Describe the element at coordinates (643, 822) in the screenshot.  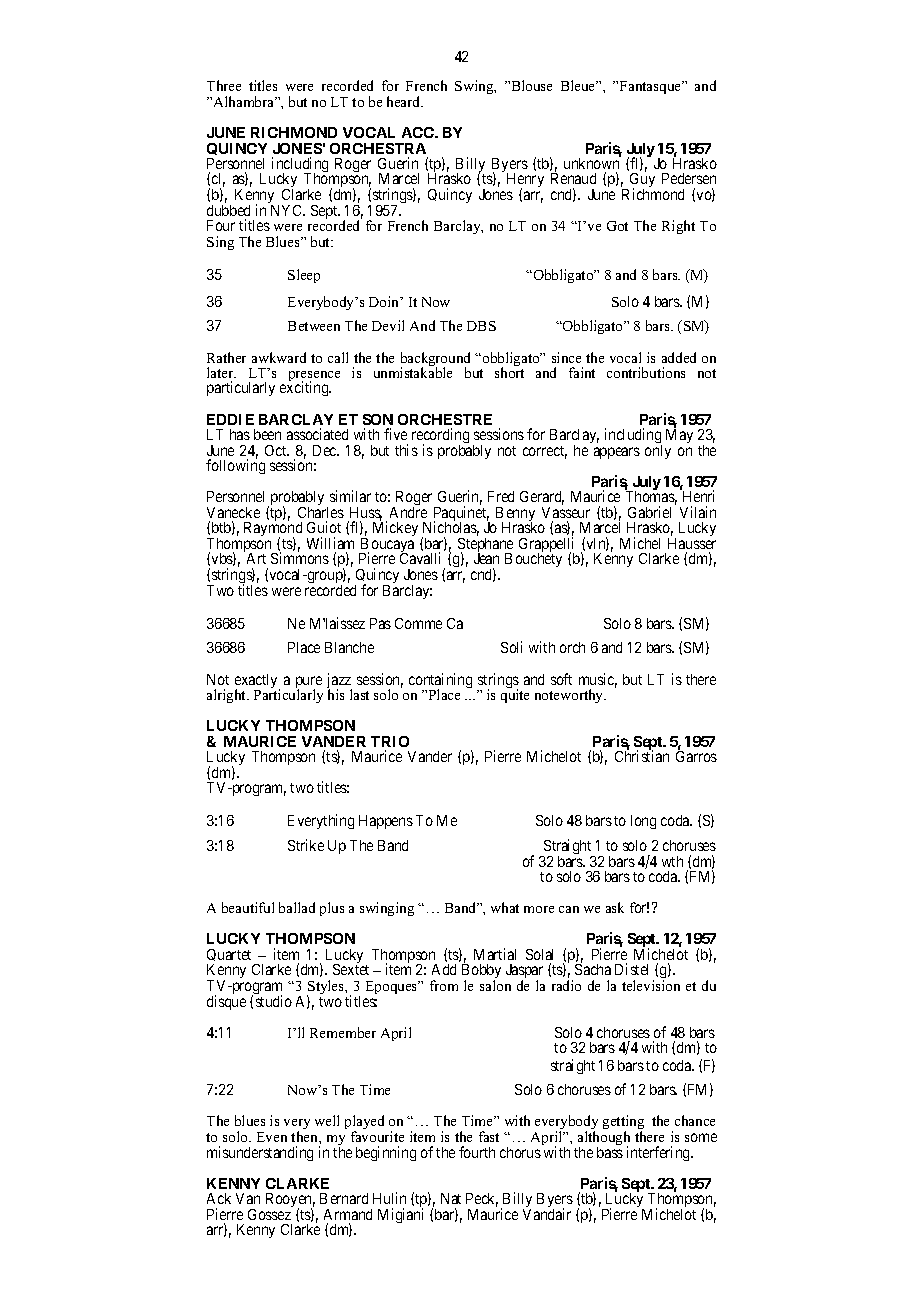
I see `long` at that location.
